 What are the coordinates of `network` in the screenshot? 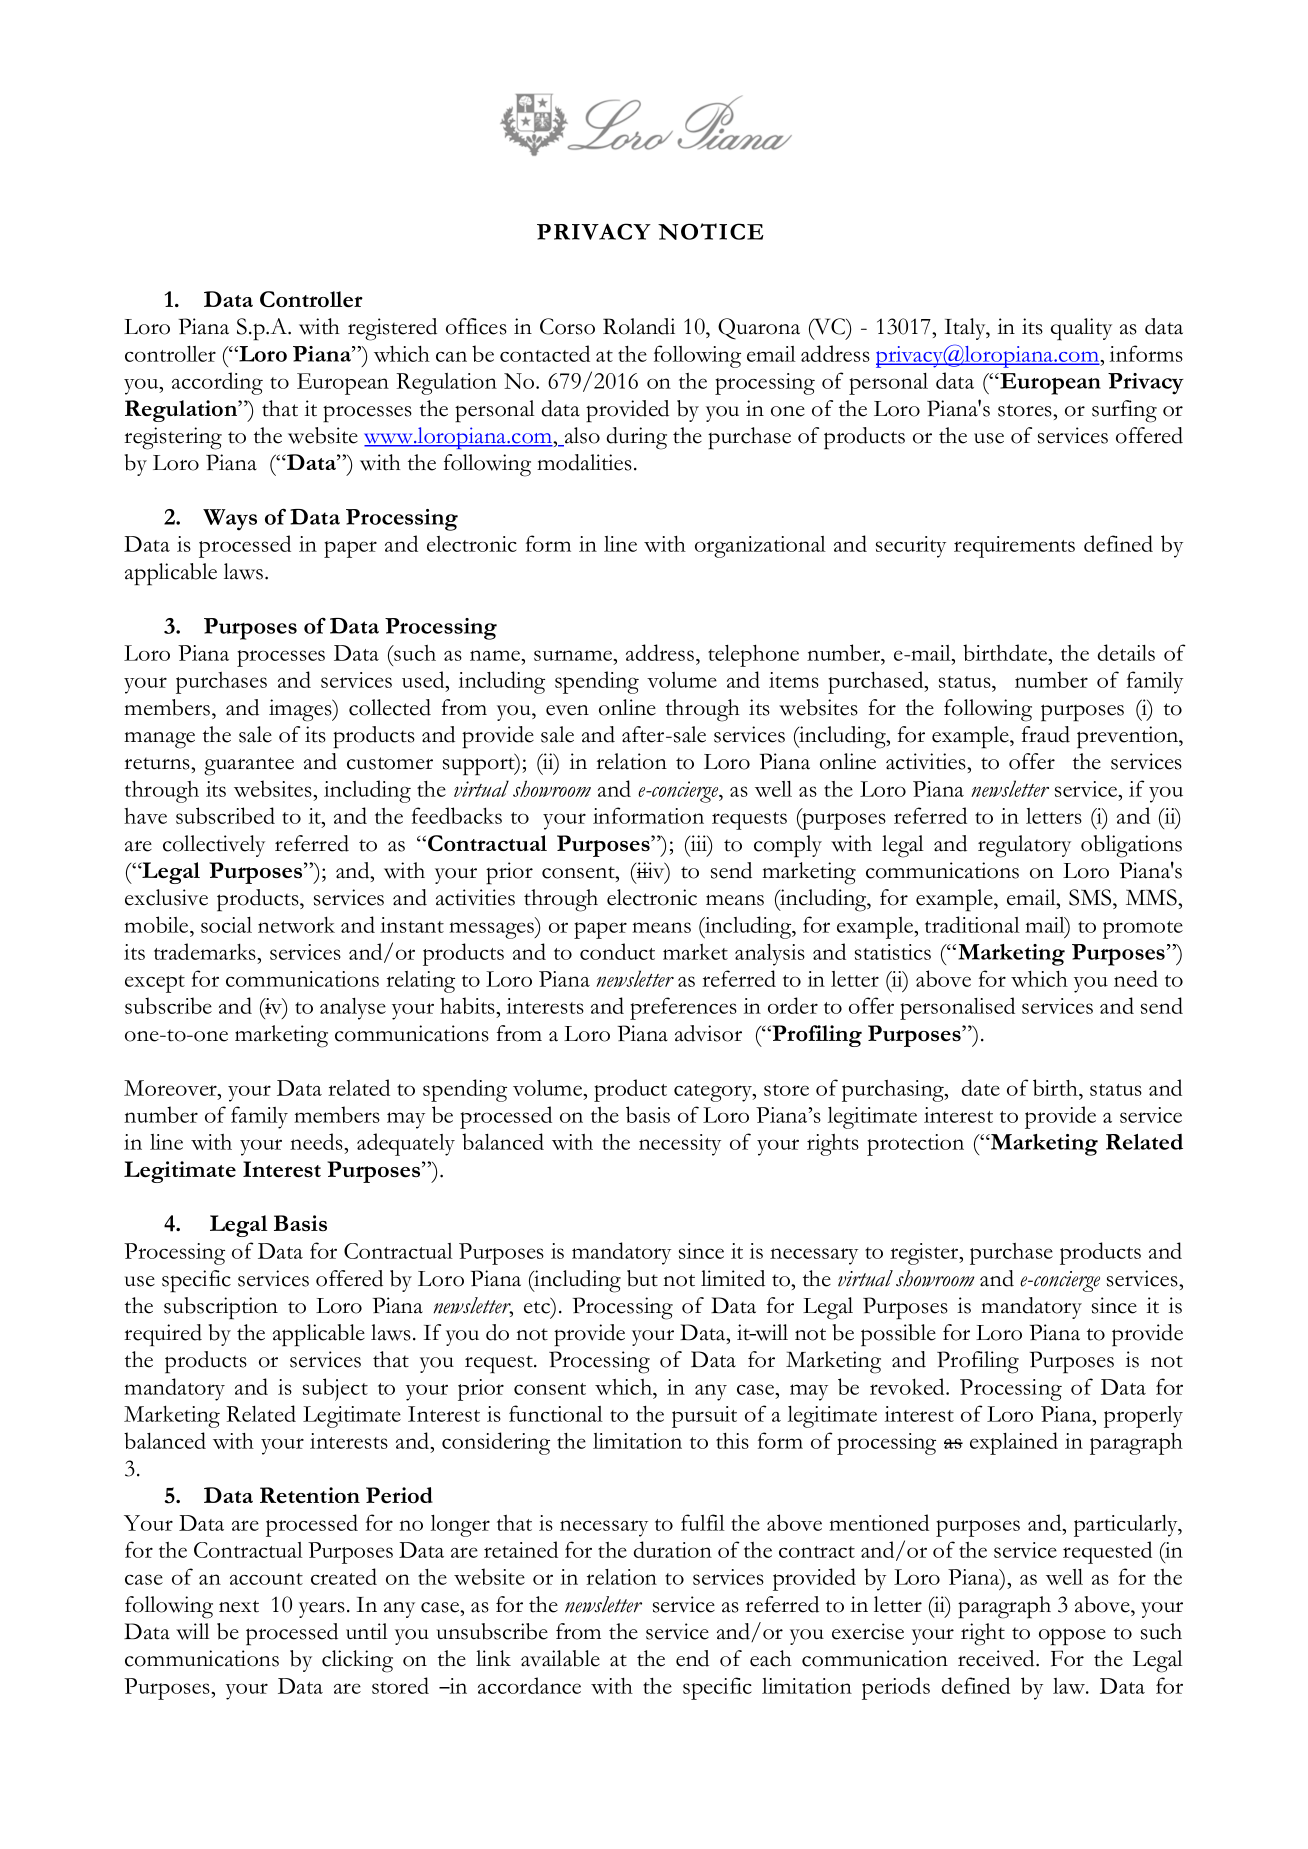 It's located at (296, 924).
